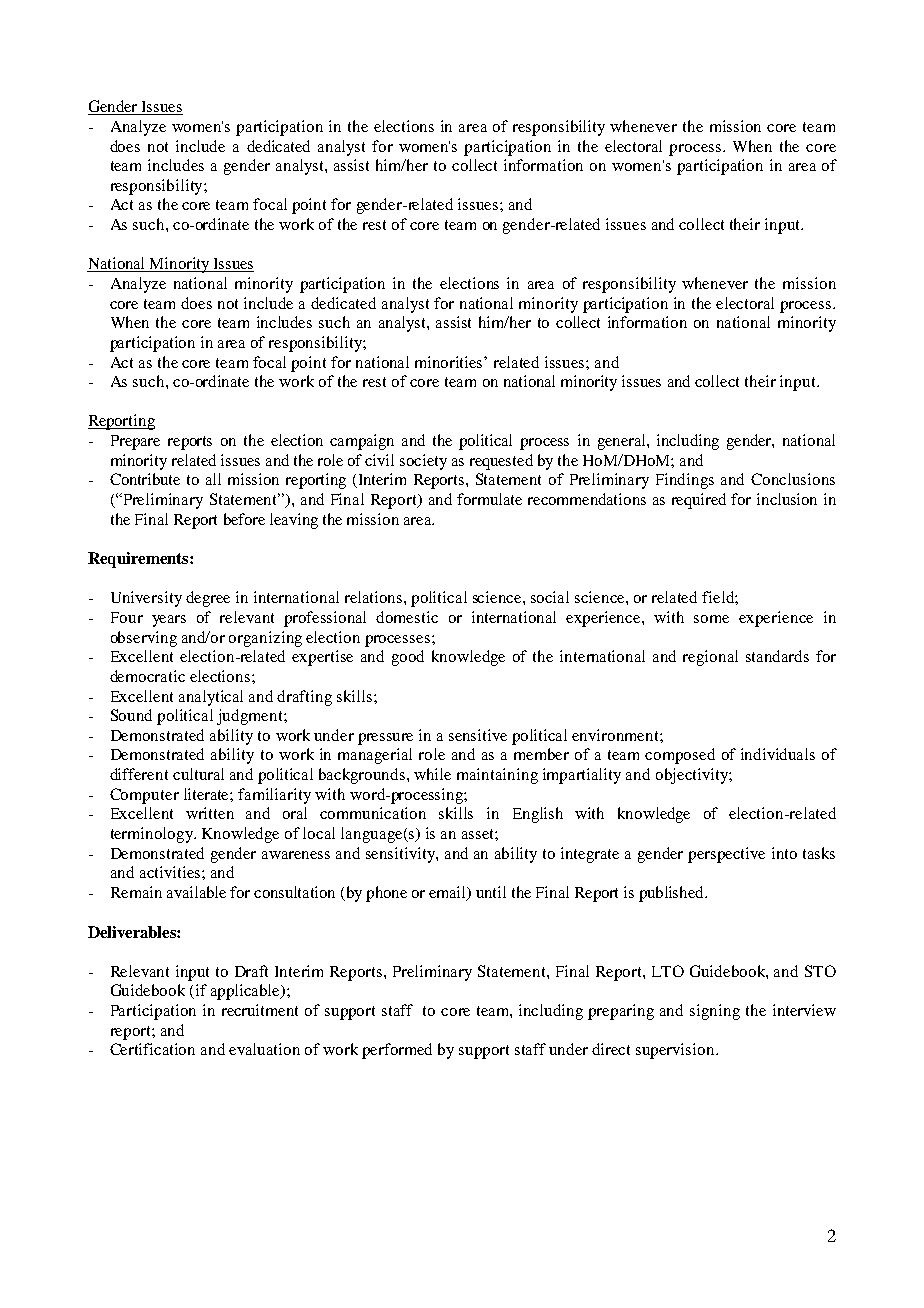  Describe the element at coordinates (778, 754) in the screenshot. I see `individuals` at that location.
